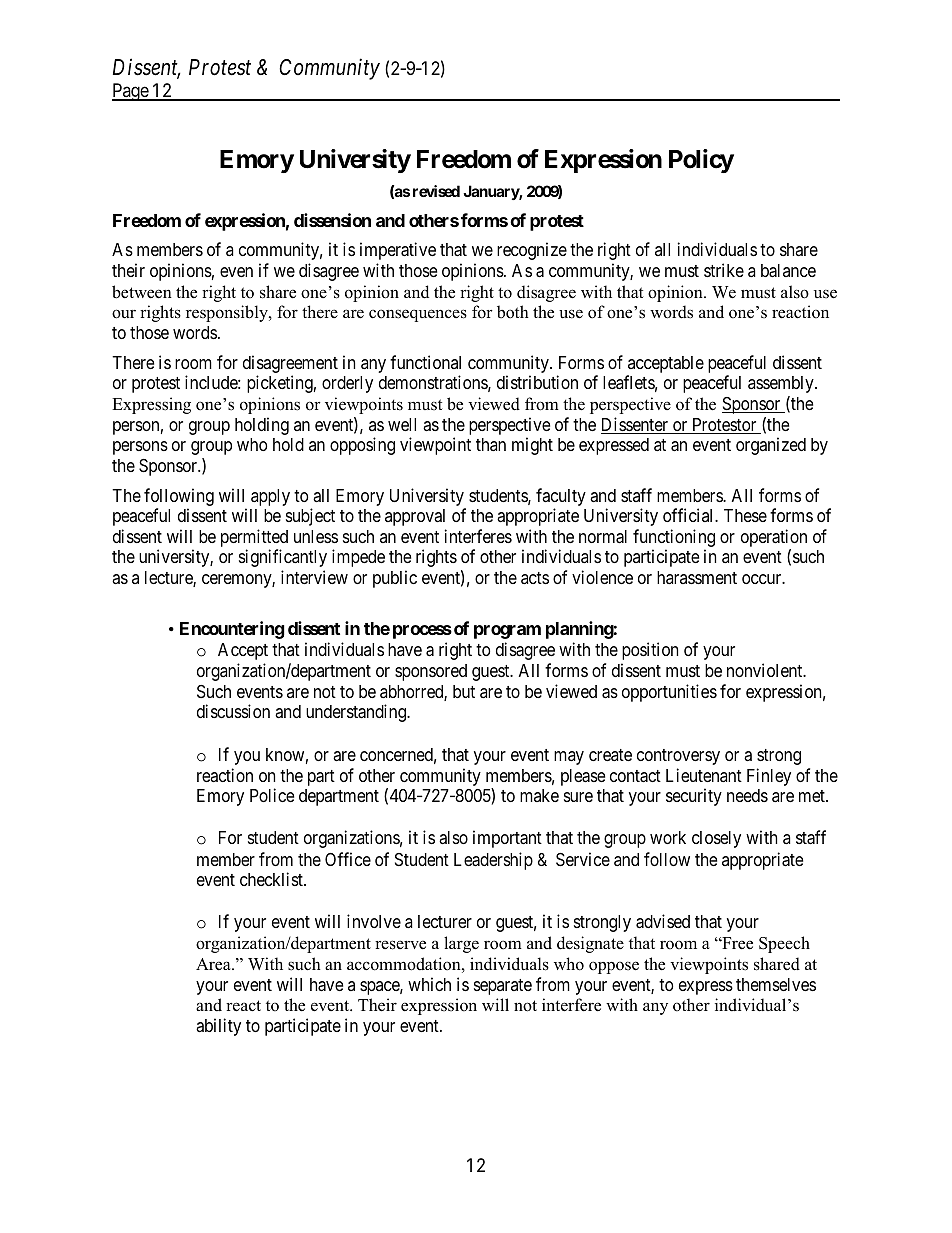 The width and height of the screenshot is (952, 1233). What do you see at coordinates (131, 92) in the screenshot?
I see `Page` at bounding box center [131, 92].
